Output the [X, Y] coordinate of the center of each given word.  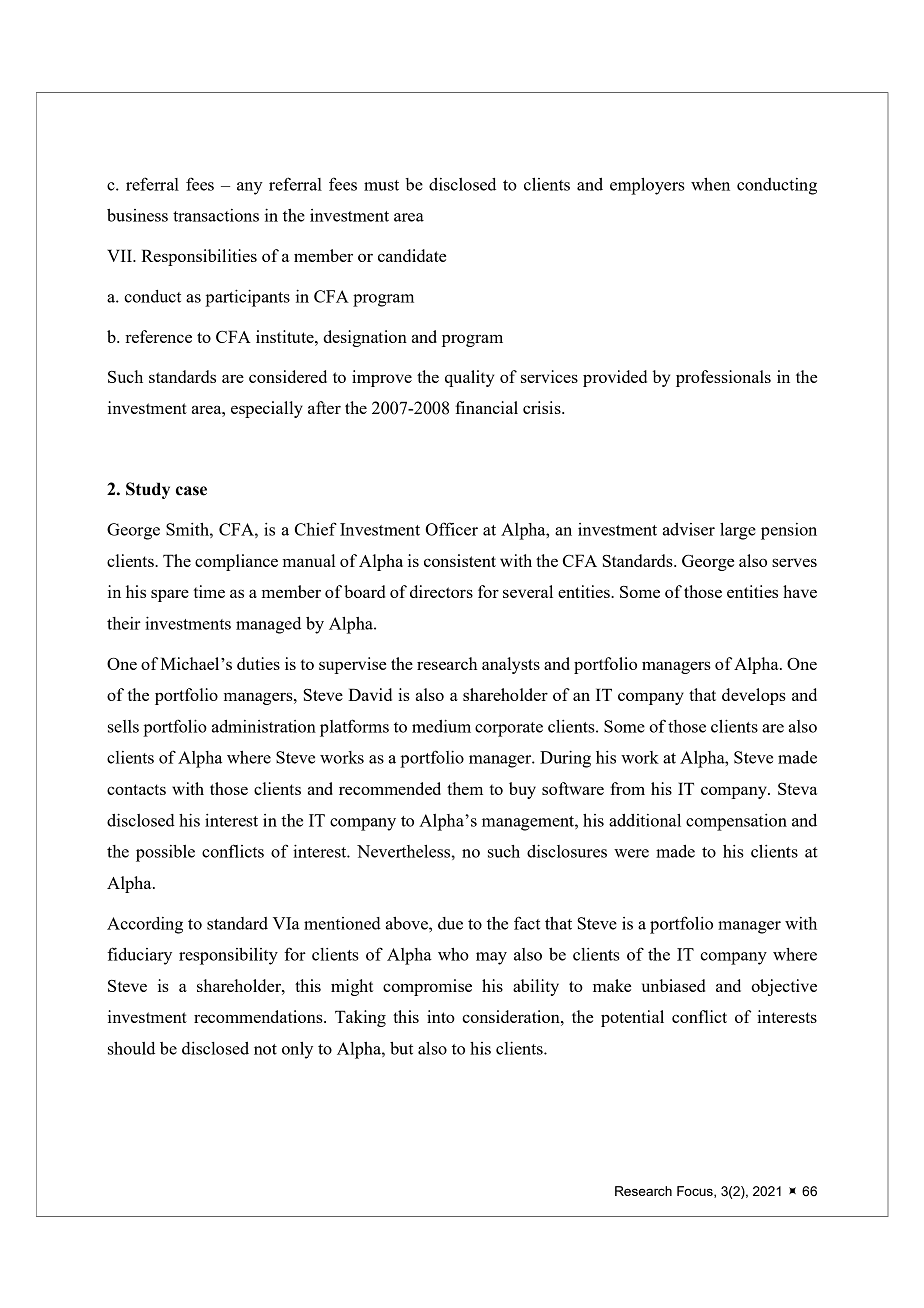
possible [165, 853]
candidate [412, 255]
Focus [696, 1192]
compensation [736, 822]
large [738, 531]
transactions [216, 215]
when [710, 184]
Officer [451, 529]
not [265, 1049]
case [191, 491]
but [401, 1048]
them [465, 788]
